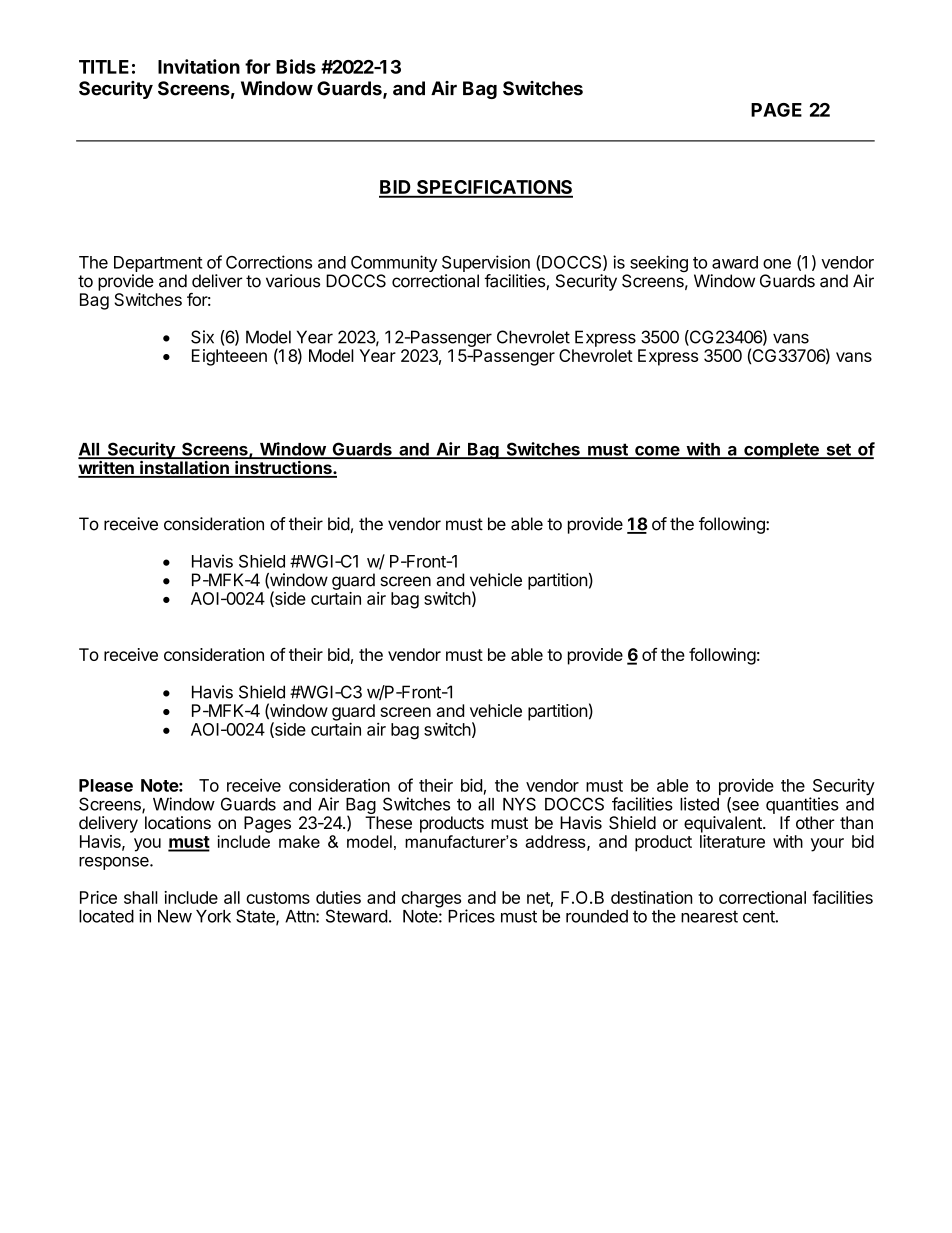  Describe the element at coordinates (781, 451) in the screenshot. I see `complete` at that location.
